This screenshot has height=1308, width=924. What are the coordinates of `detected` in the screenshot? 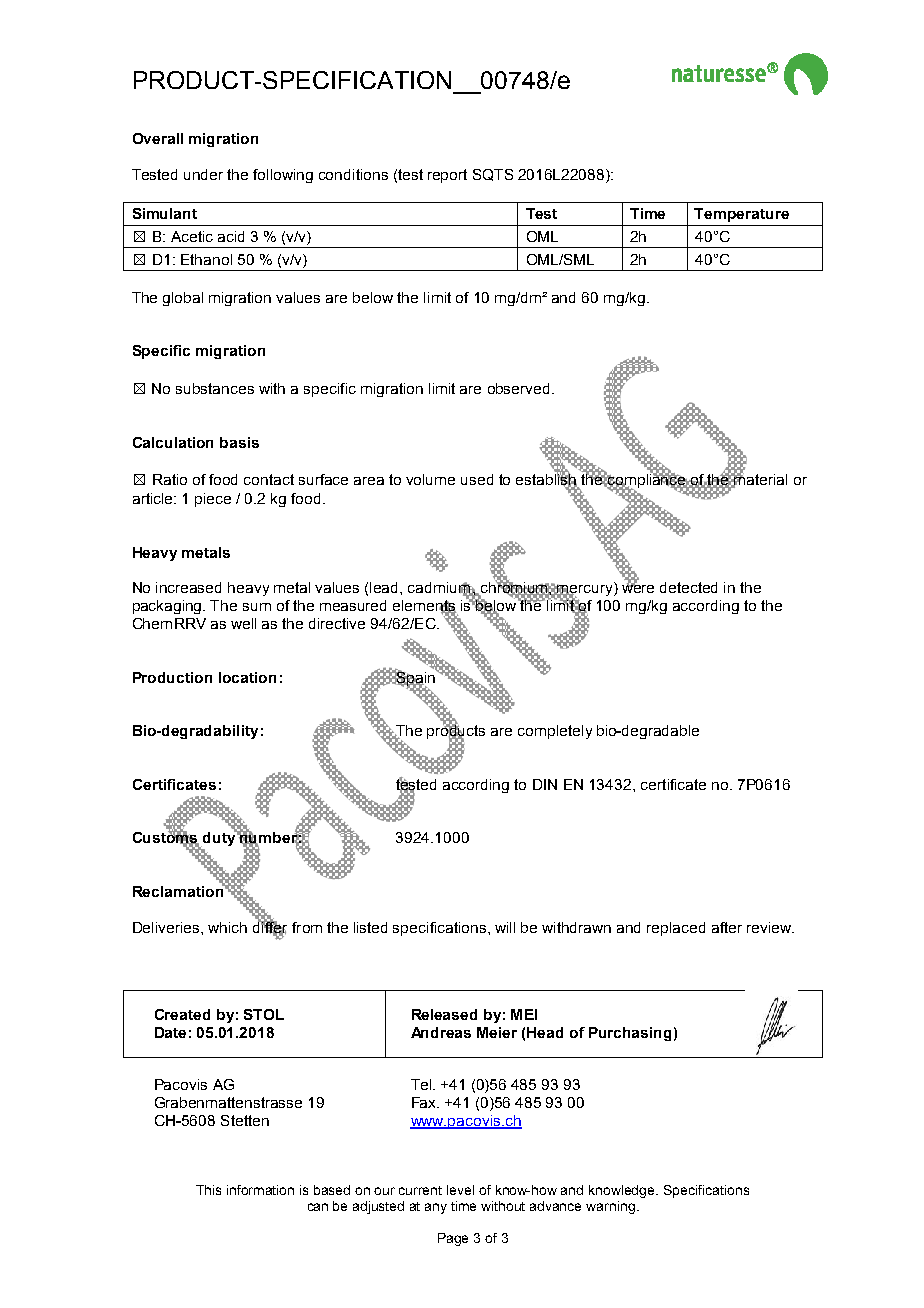 It's located at (688, 587).
